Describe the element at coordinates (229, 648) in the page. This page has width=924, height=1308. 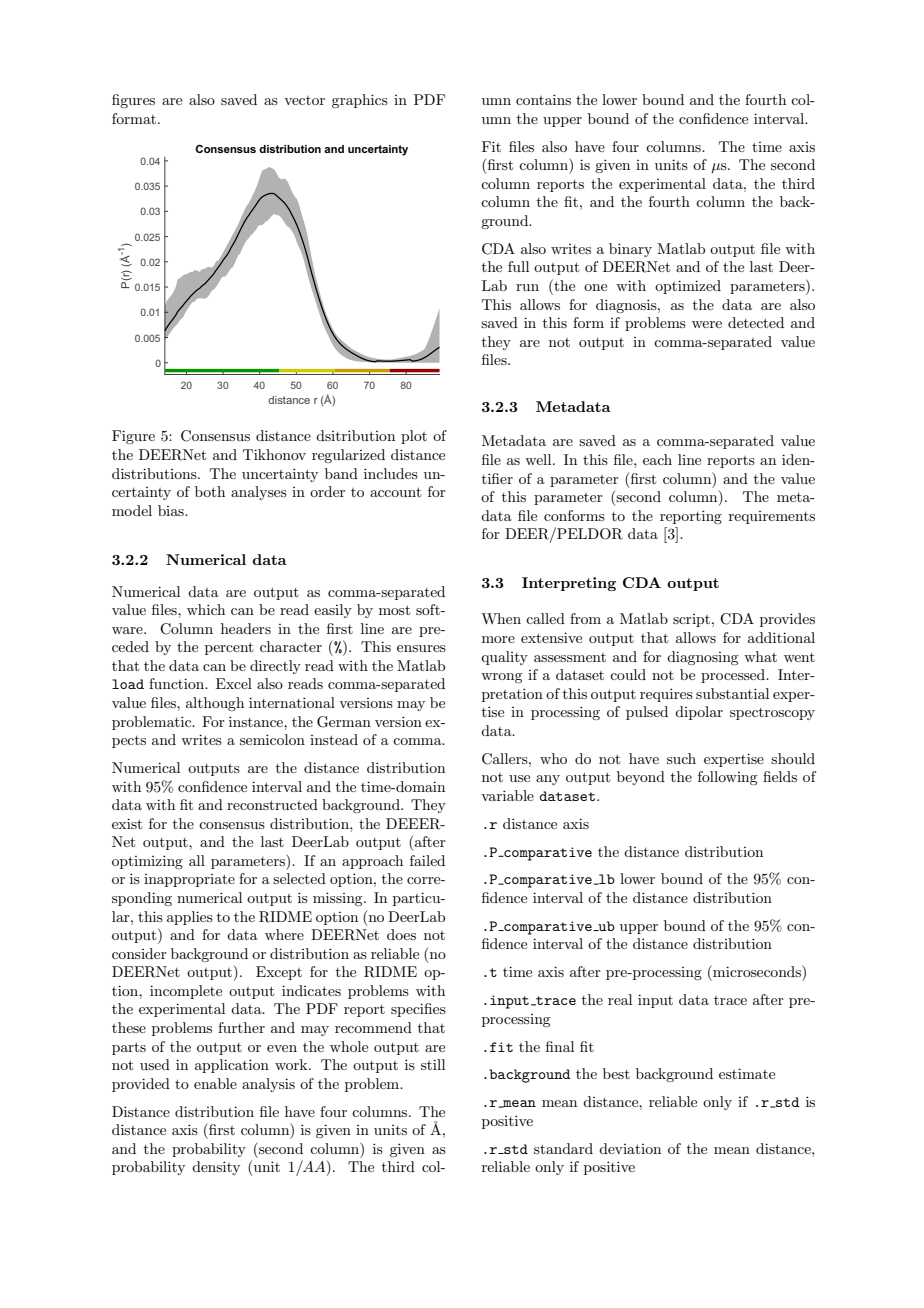
I see `percent` at that location.
